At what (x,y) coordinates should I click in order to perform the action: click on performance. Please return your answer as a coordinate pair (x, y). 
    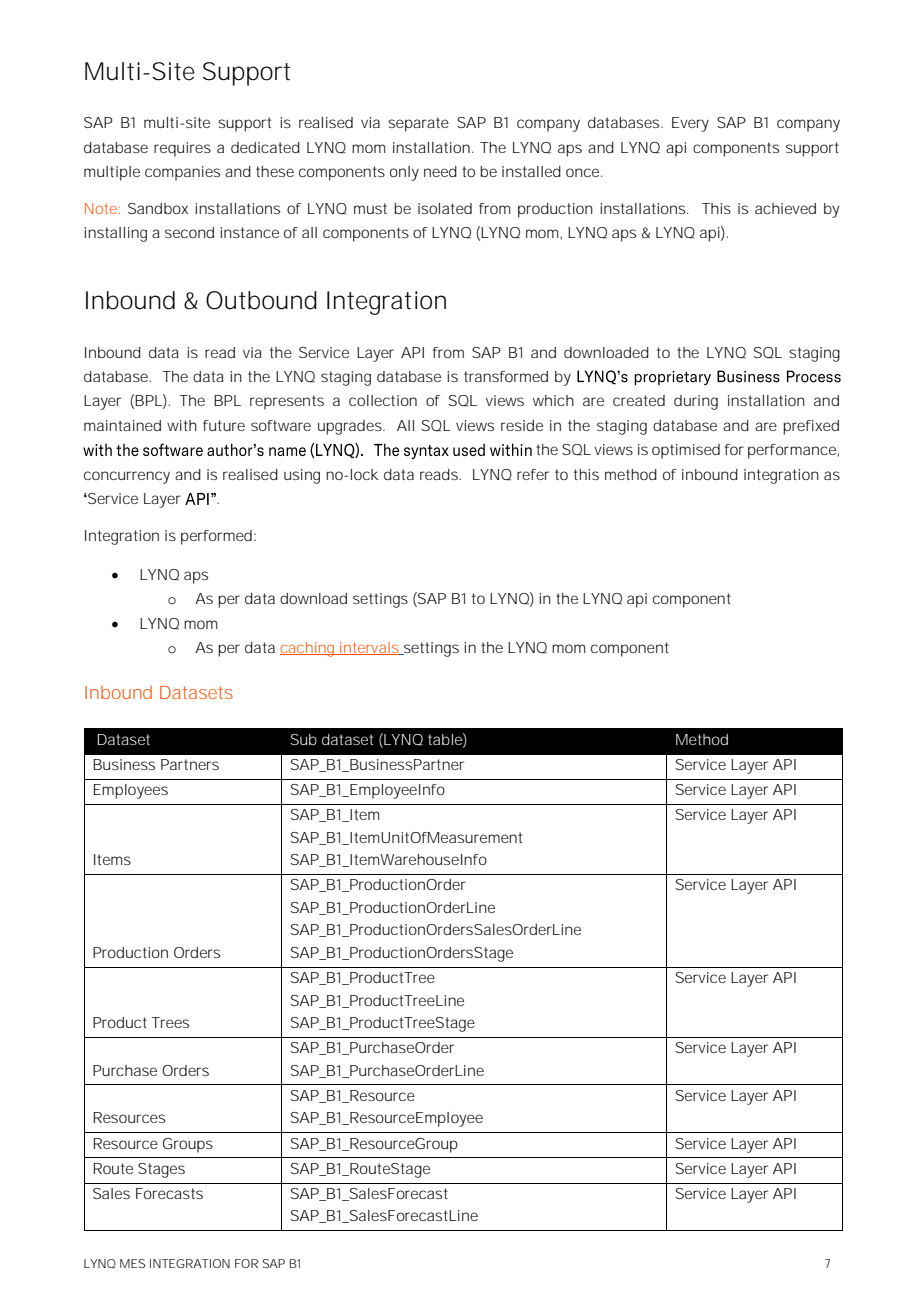
    Looking at the image, I should click on (792, 451).
